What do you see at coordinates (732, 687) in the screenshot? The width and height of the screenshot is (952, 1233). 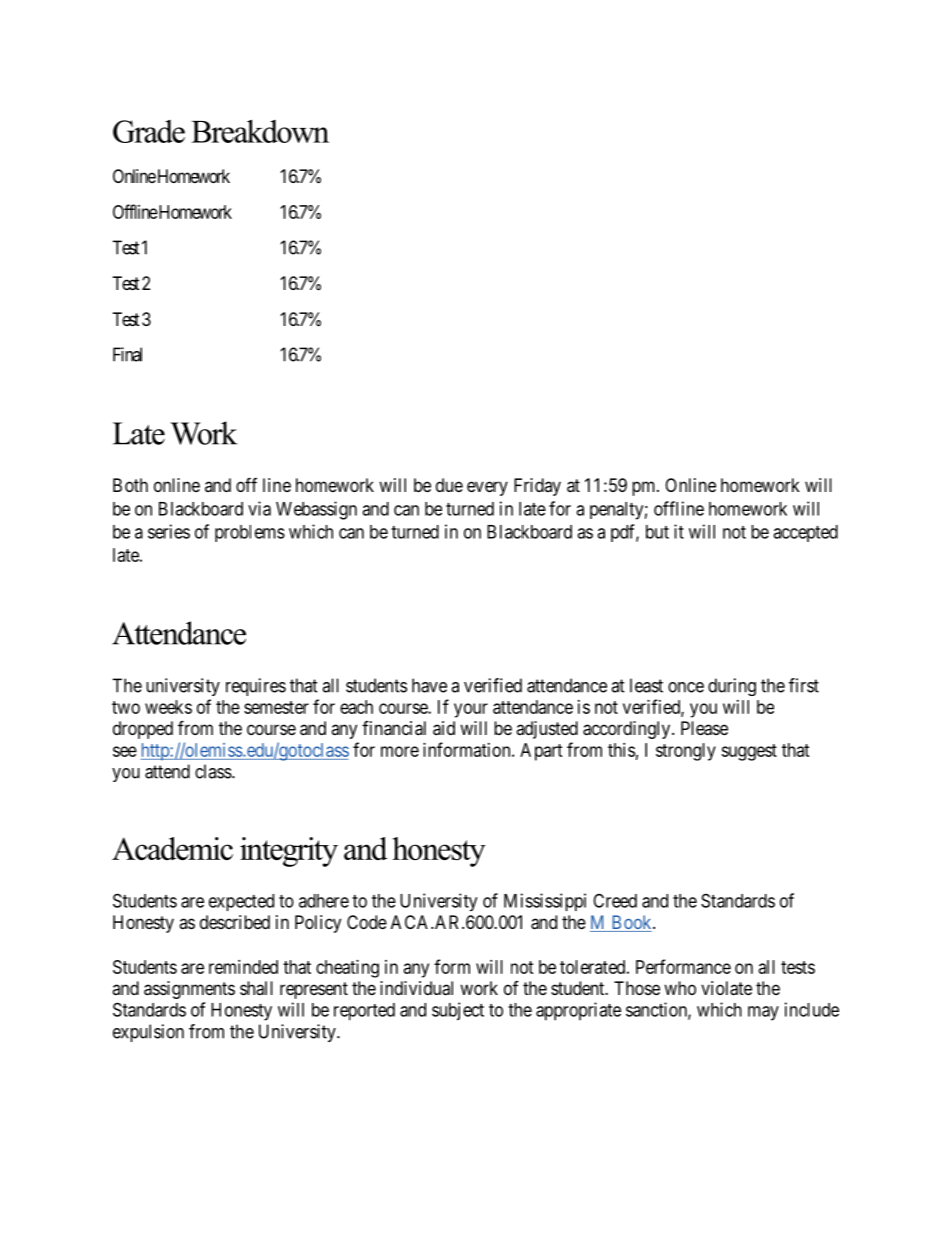 I see `during` at bounding box center [732, 687].
